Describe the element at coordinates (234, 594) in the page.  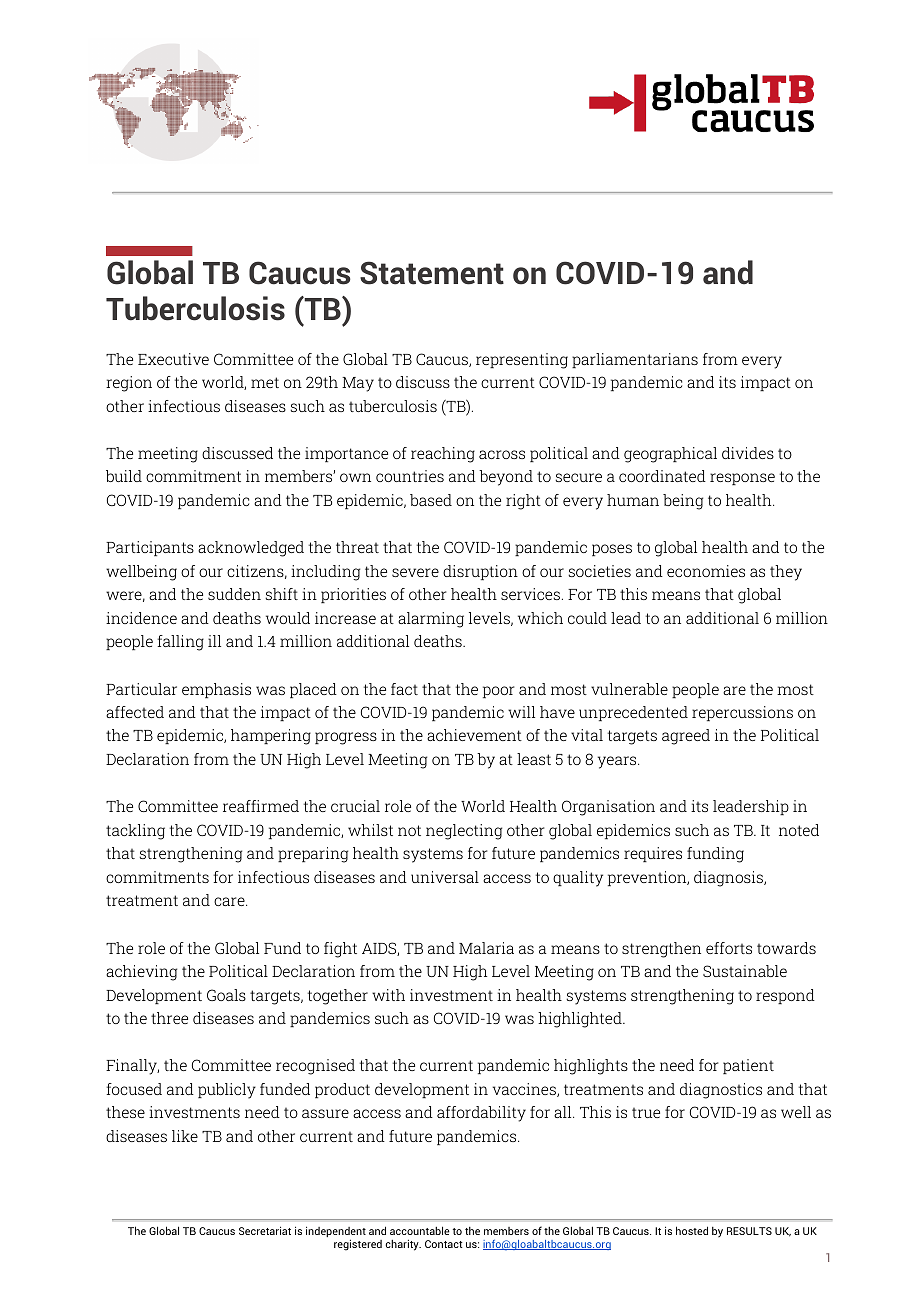
I see `sudden` at that location.
